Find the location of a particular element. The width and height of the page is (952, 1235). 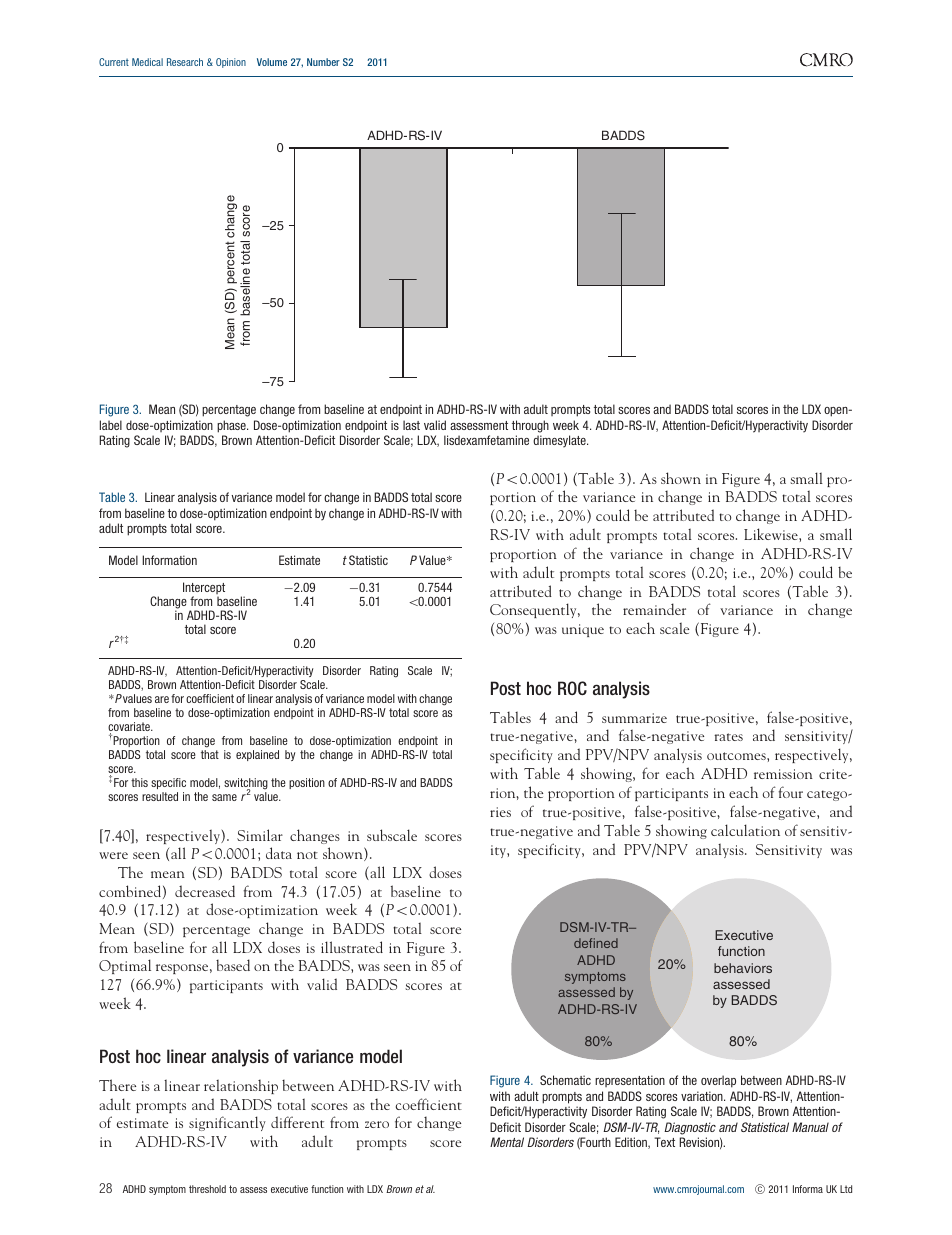

Research is located at coordinates (185, 62).
